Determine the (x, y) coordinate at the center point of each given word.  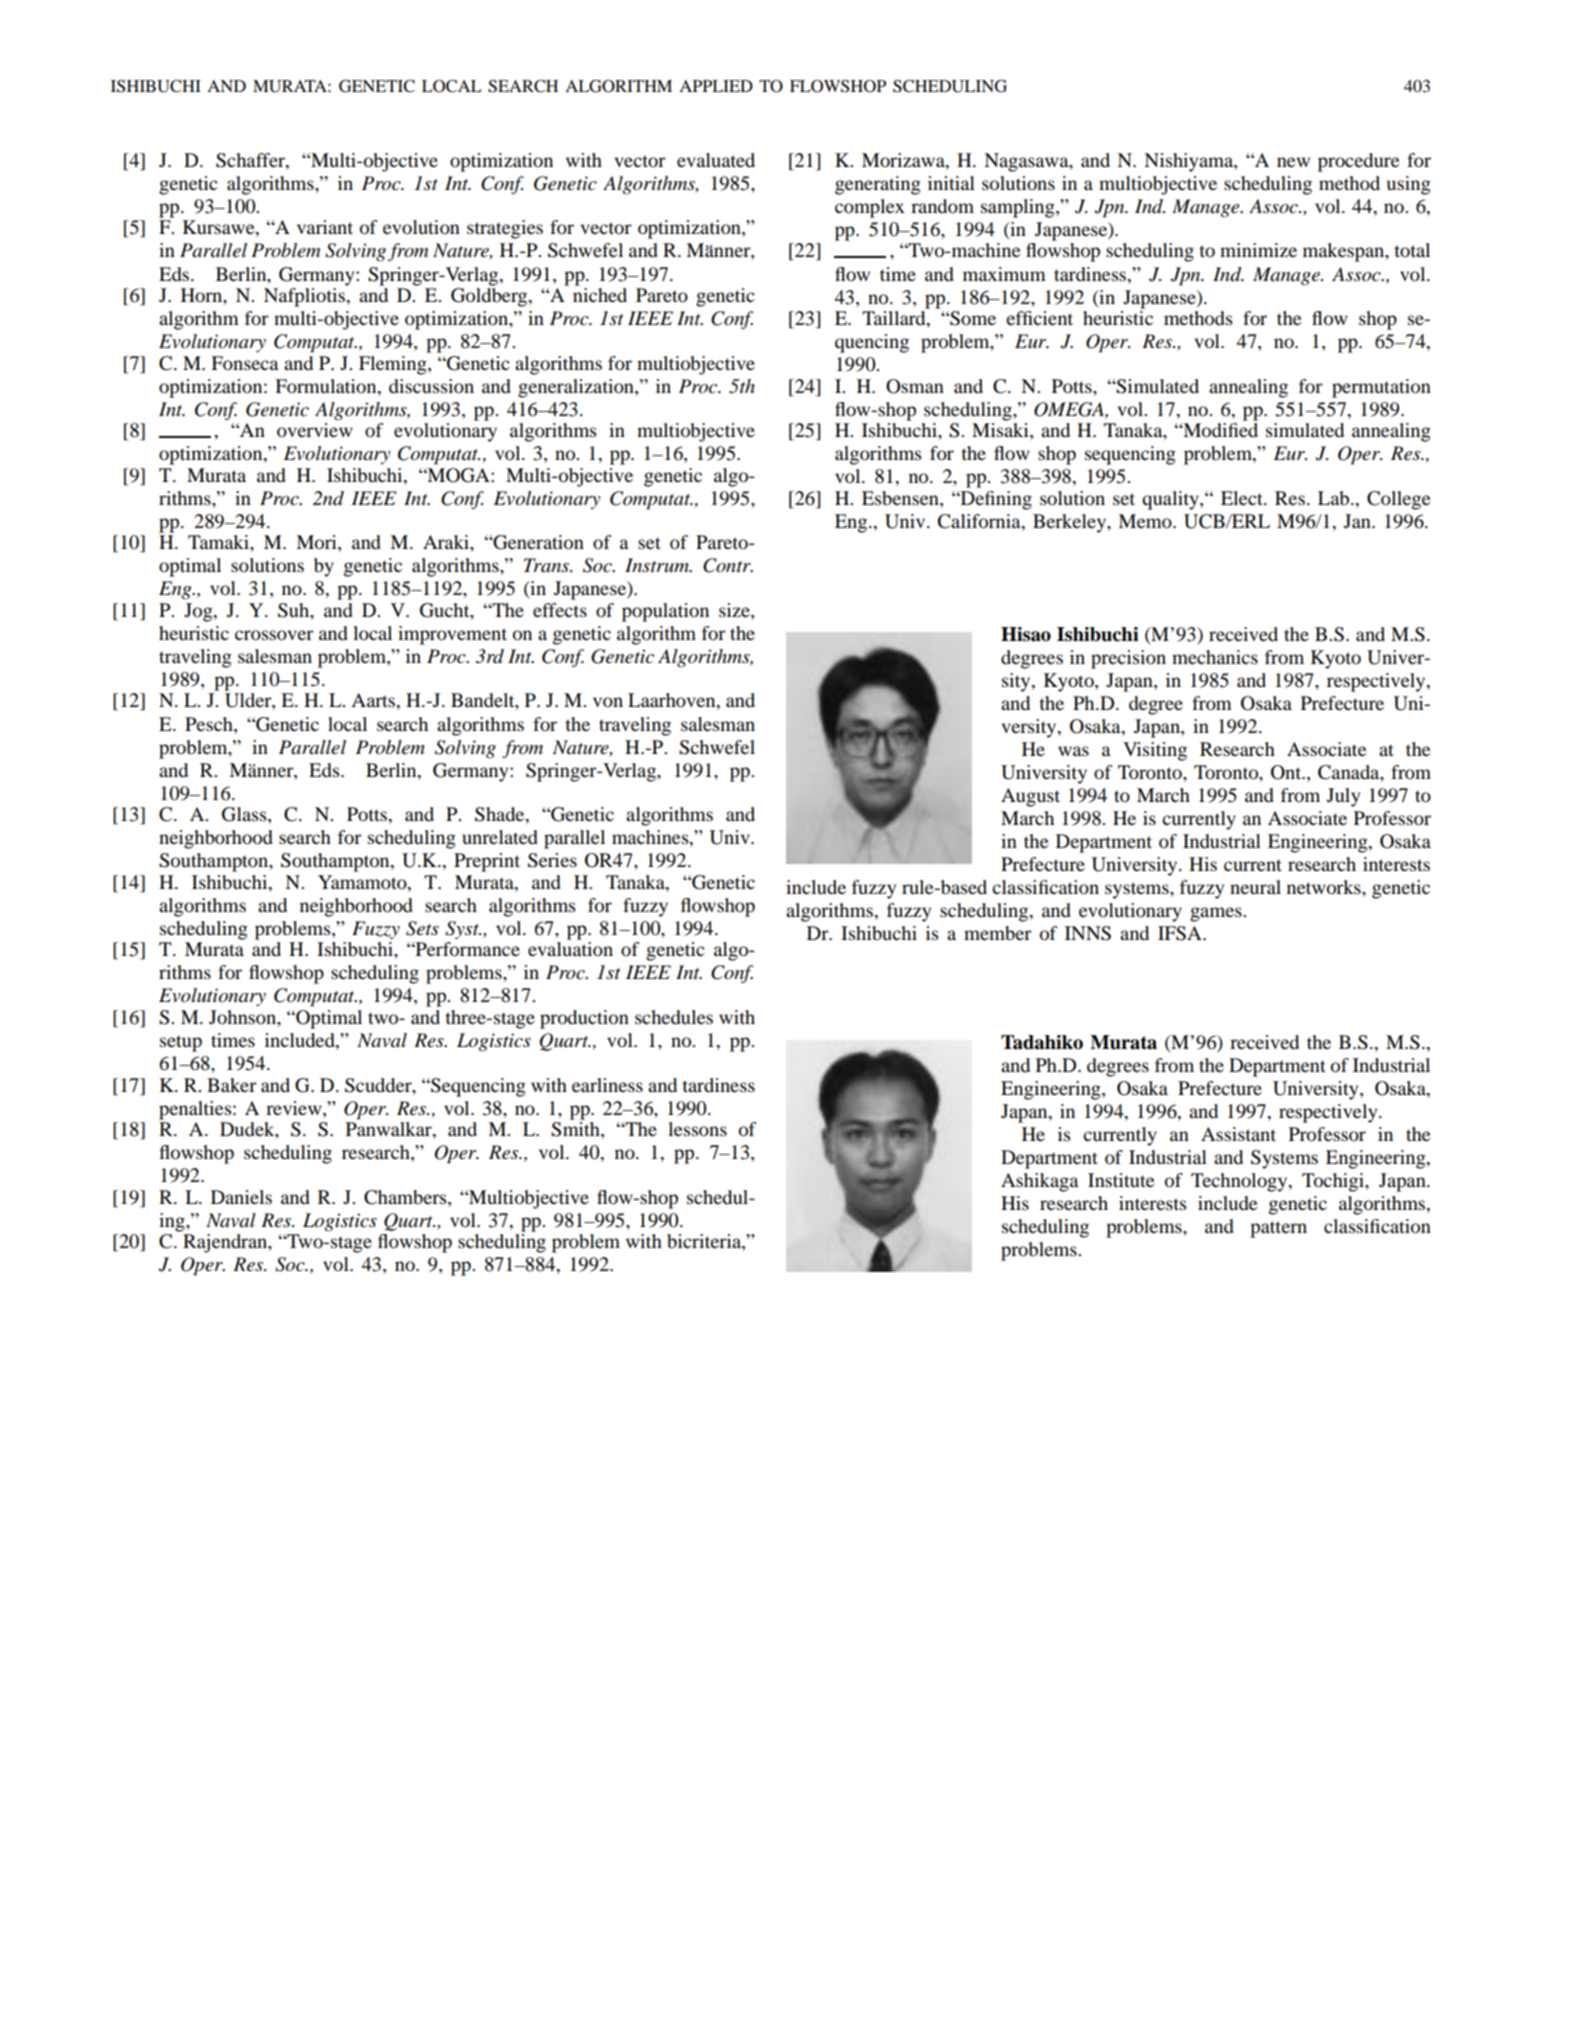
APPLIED (716, 86)
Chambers (406, 1197)
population (665, 612)
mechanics (1215, 657)
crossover (274, 635)
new (1293, 162)
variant (325, 227)
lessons (697, 1129)
